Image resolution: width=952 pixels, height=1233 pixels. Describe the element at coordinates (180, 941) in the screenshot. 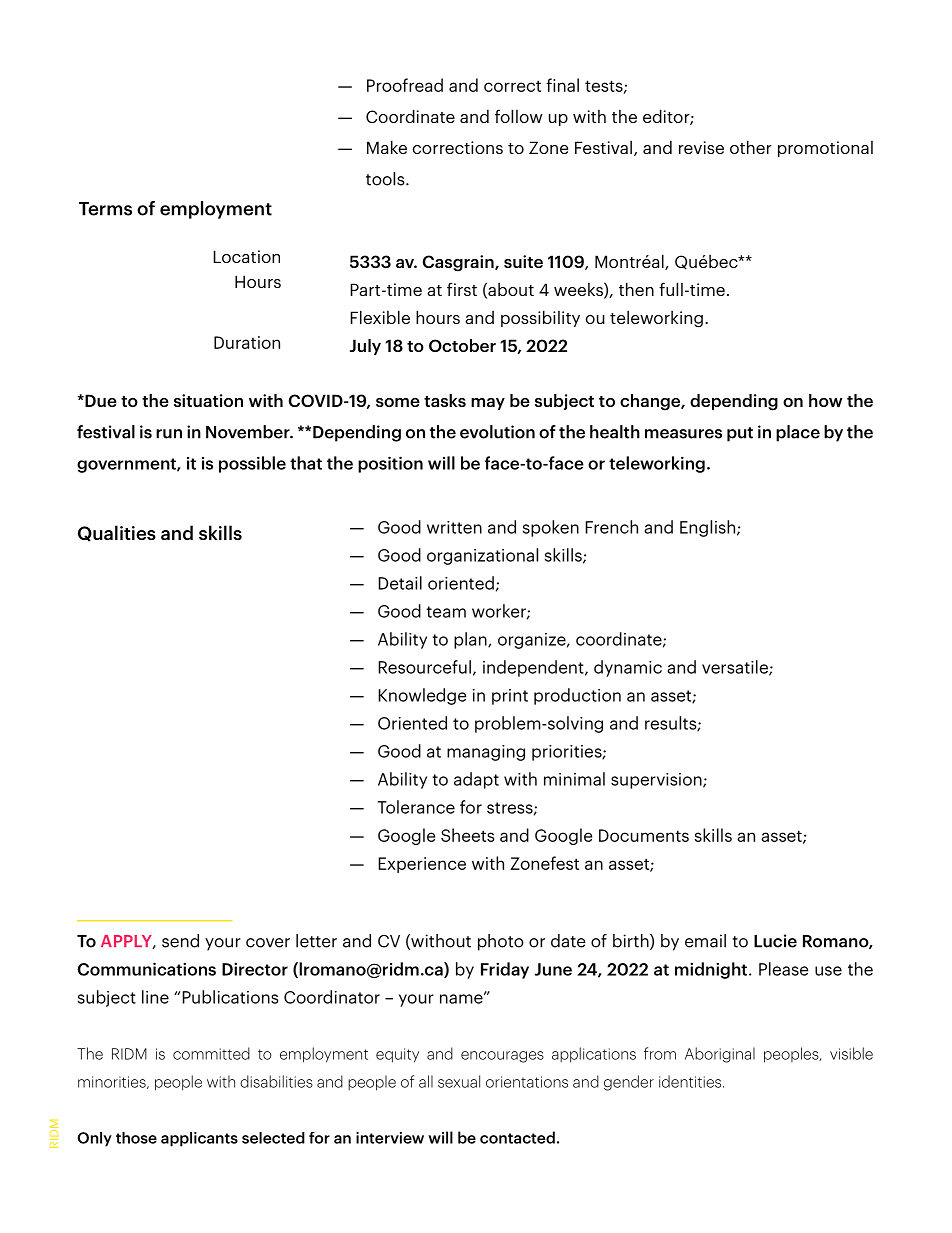

I see `send` at that location.
